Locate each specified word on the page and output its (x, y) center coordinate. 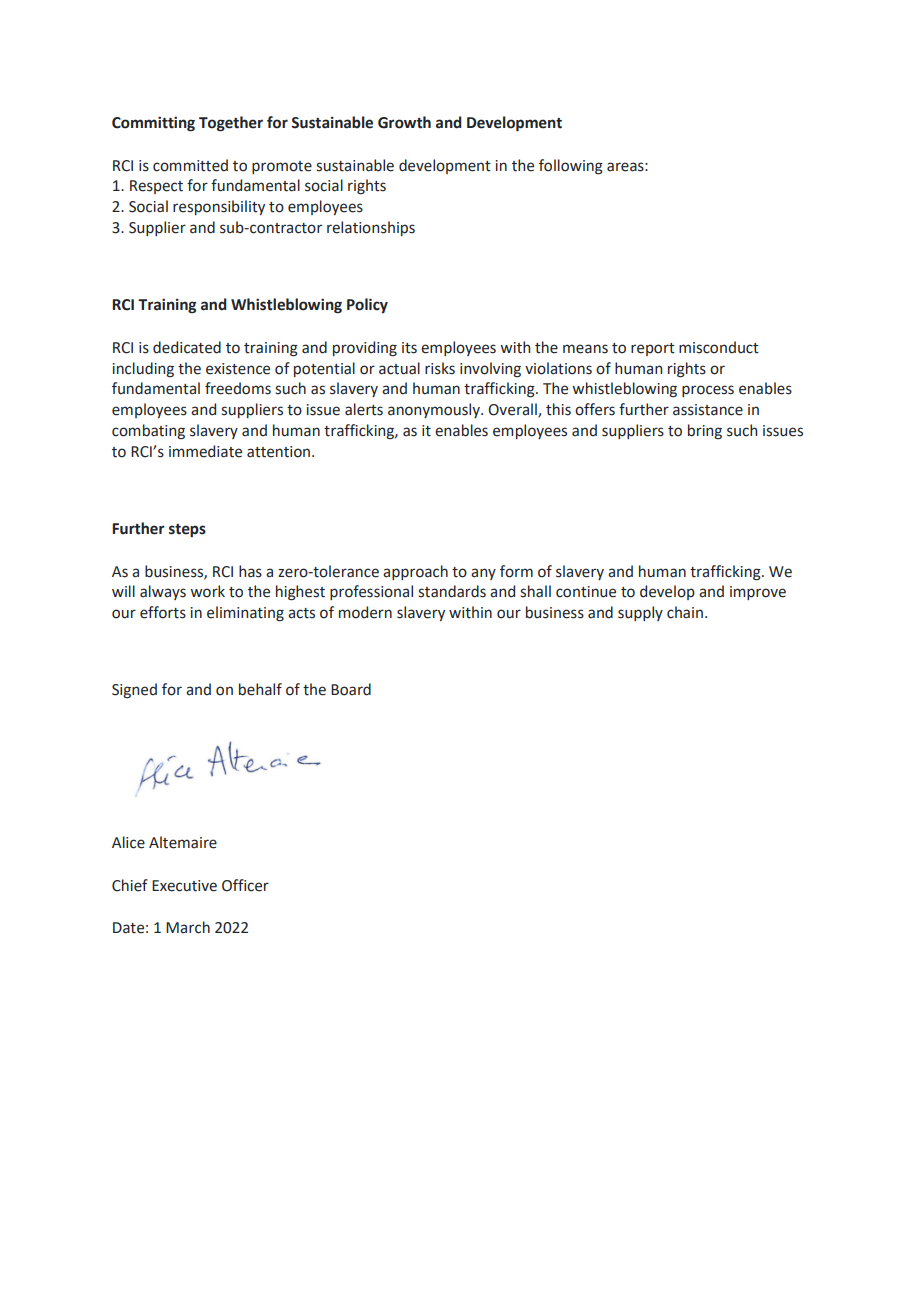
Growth (404, 122)
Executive (184, 886)
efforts (163, 612)
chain (685, 612)
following (571, 167)
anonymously (435, 410)
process (708, 391)
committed (190, 165)
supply (640, 613)
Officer (245, 885)
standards (452, 591)
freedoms (238, 388)
